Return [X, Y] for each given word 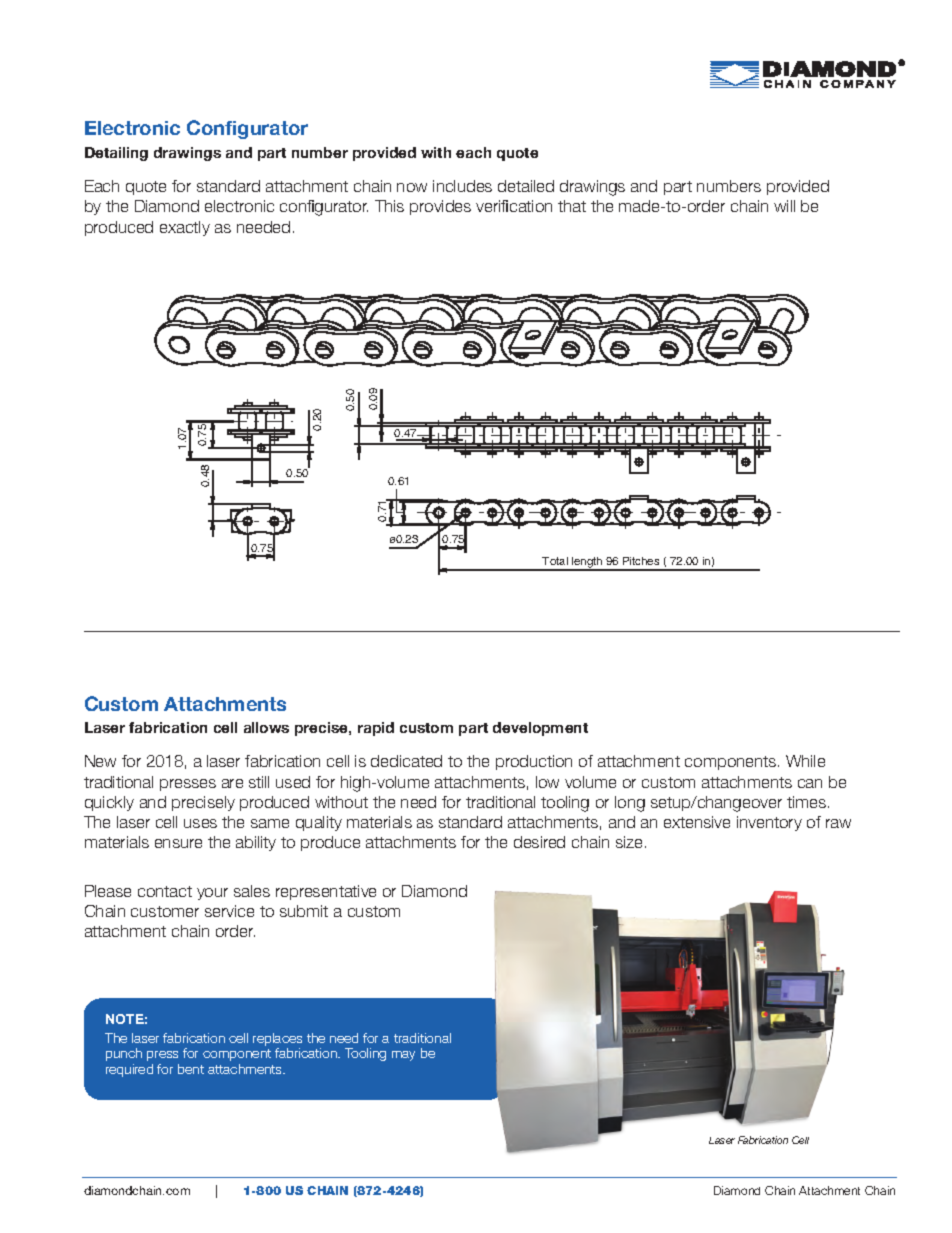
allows [266, 727]
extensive [697, 822]
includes [462, 186]
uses [200, 823]
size [629, 842]
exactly [185, 228]
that [572, 206]
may [403, 1056]
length [587, 564]
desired [539, 842]
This [389, 206]
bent [191, 1069]
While [805, 761]
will [784, 206]
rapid [376, 729]
